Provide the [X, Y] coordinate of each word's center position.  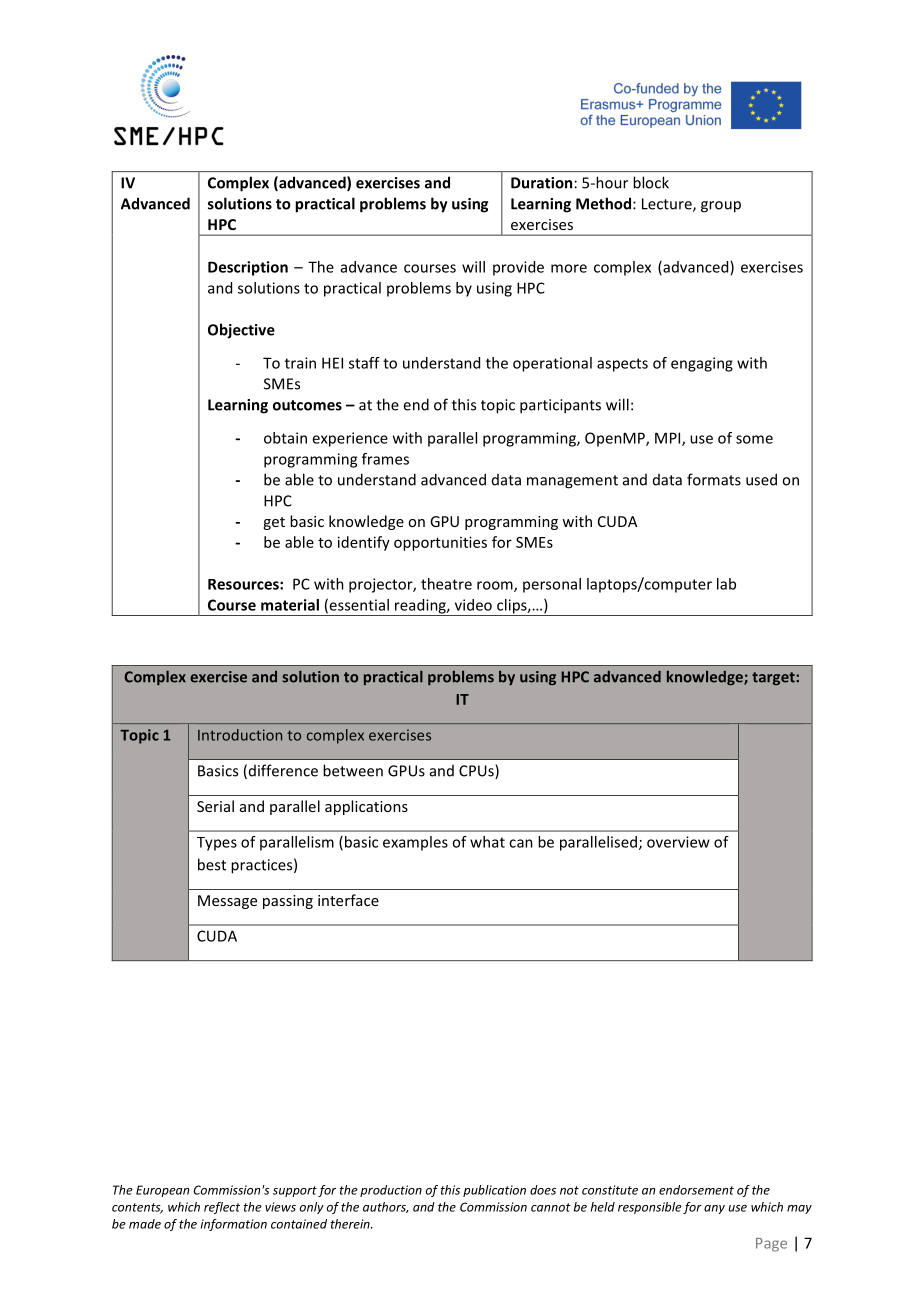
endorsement [696, 1190]
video [473, 605]
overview [678, 842]
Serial [215, 806]
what [487, 842]
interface [348, 900]
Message [227, 902]
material [290, 605]
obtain [285, 438]
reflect [222, 1208]
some [754, 439]
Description [248, 268]
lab [726, 584]
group [721, 207]
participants [560, 406]
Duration [541, 183]
